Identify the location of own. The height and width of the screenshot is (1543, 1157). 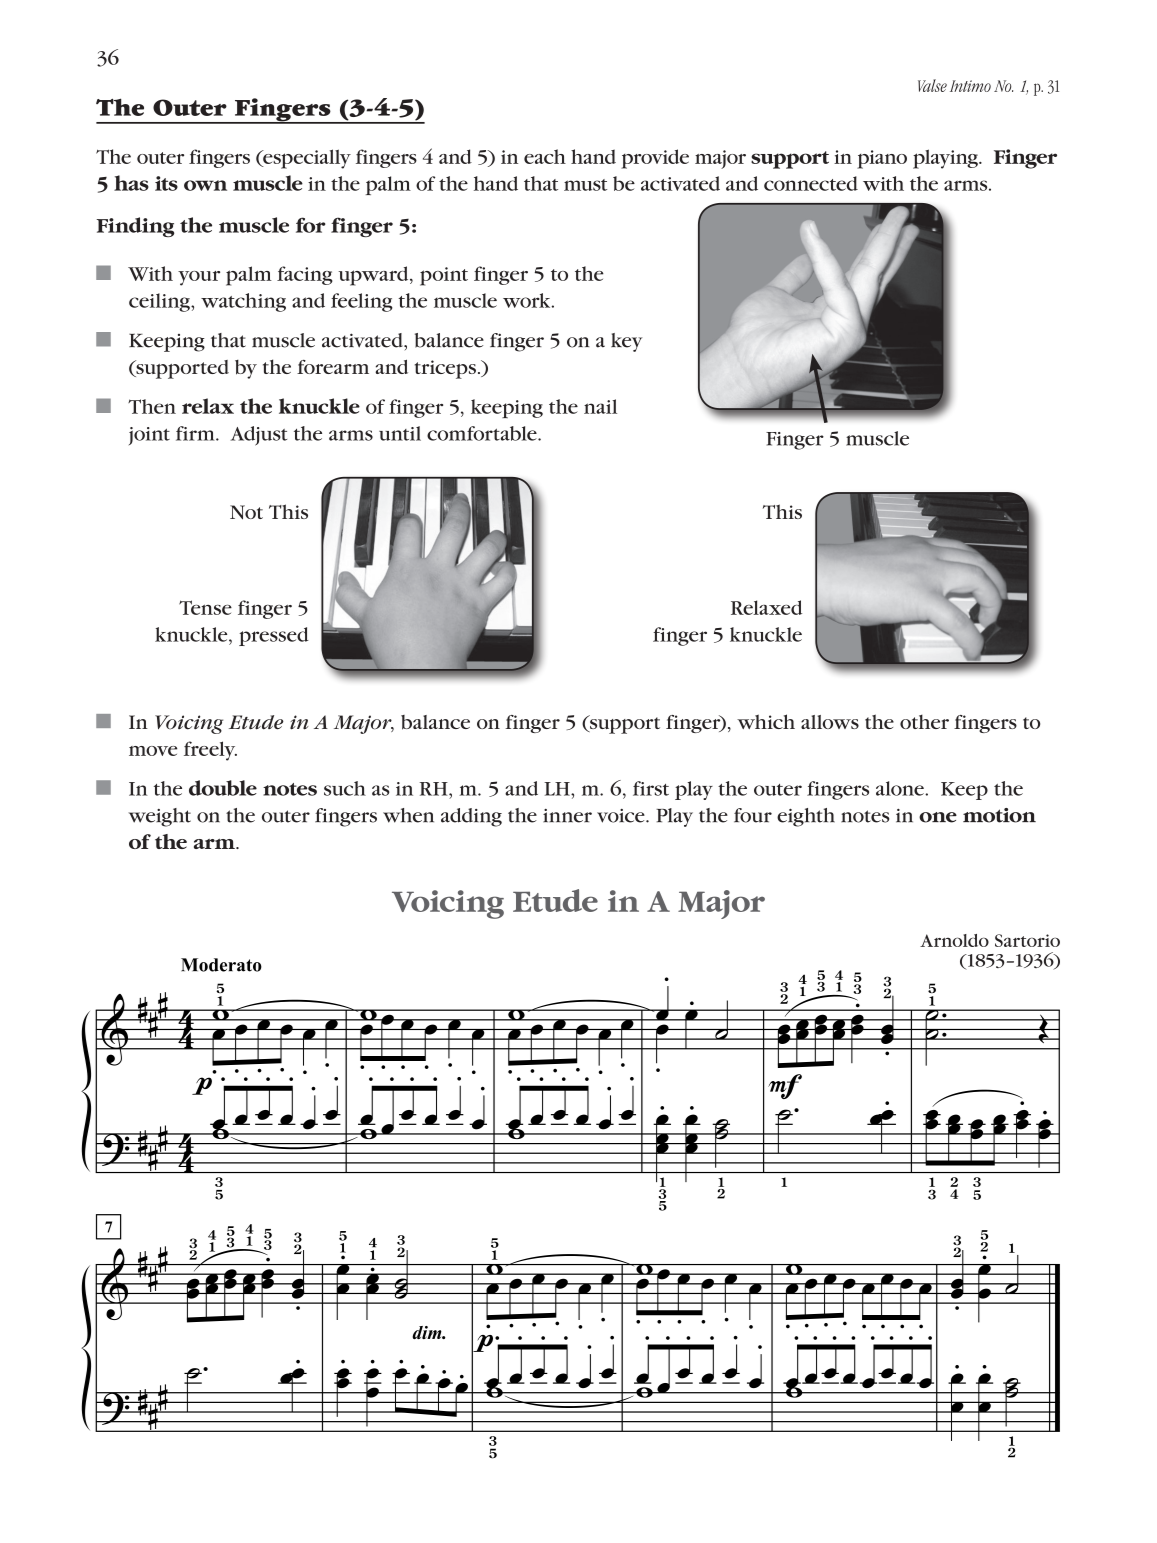
(205, 185).
